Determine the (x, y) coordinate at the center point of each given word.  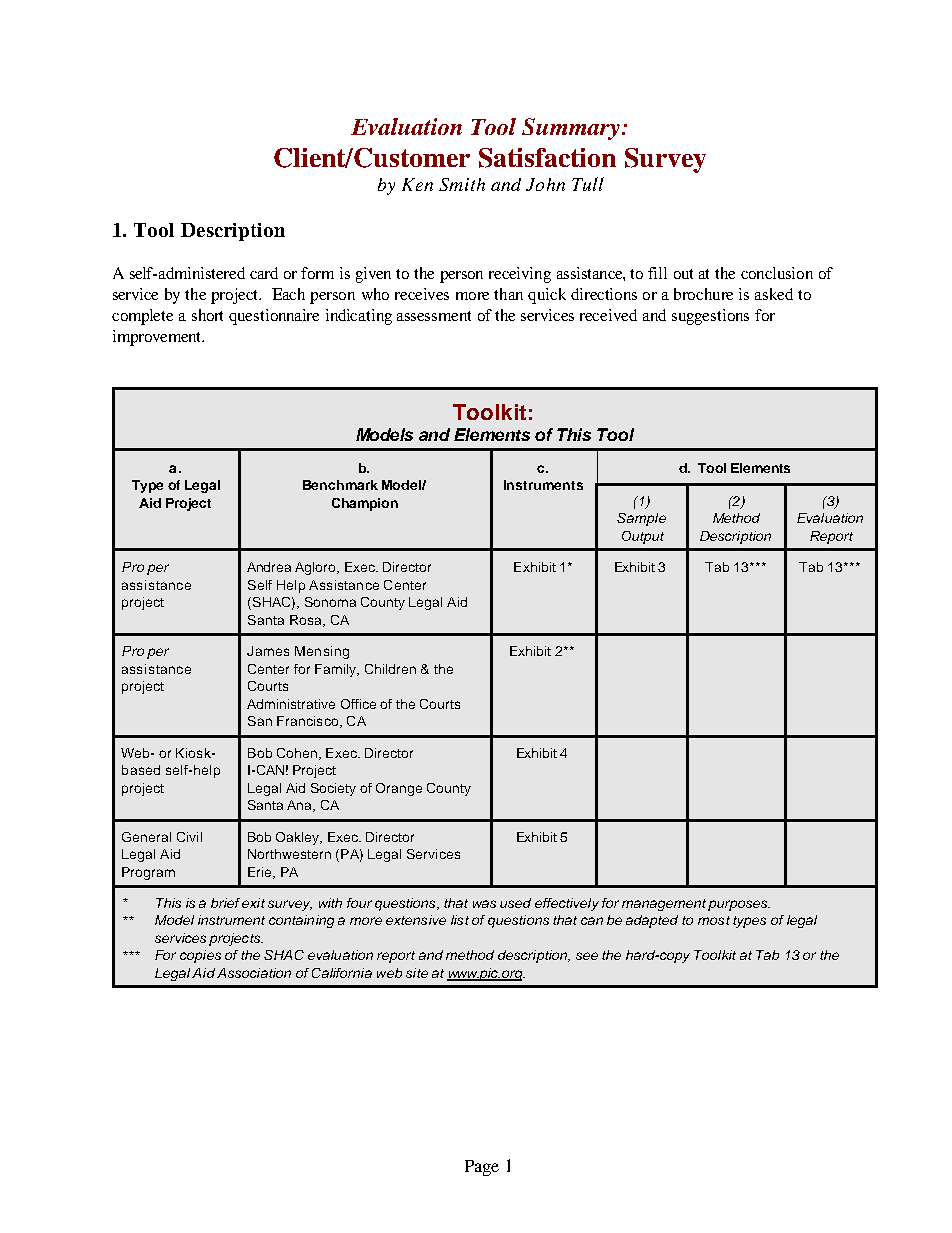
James (268, 651)
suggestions (710, 317)
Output (643, 537)
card (264, 273)
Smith (462, 184)
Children (390, 669)
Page (482, 1168)
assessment (434, 316)
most (714, 920)
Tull (588, 184)
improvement (158, 338)
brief (225, 903)
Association (254, 973)
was (484, 904)
